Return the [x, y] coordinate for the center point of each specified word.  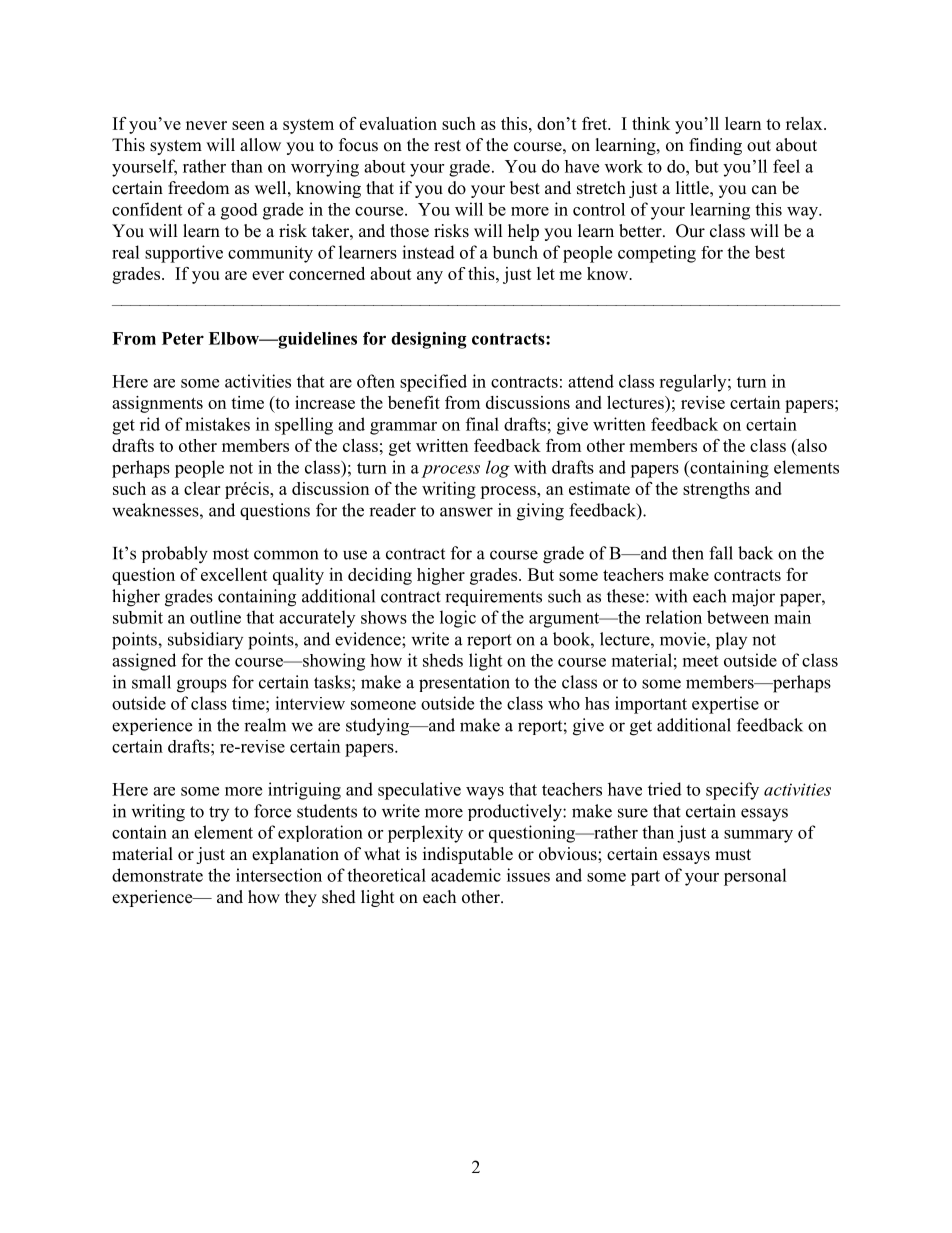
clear [202, 488]
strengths [716, 490]
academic [466, 875]
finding [715, 146]
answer [466, 512]
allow [260, 145]
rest [447, 146]
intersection [279, 875]
